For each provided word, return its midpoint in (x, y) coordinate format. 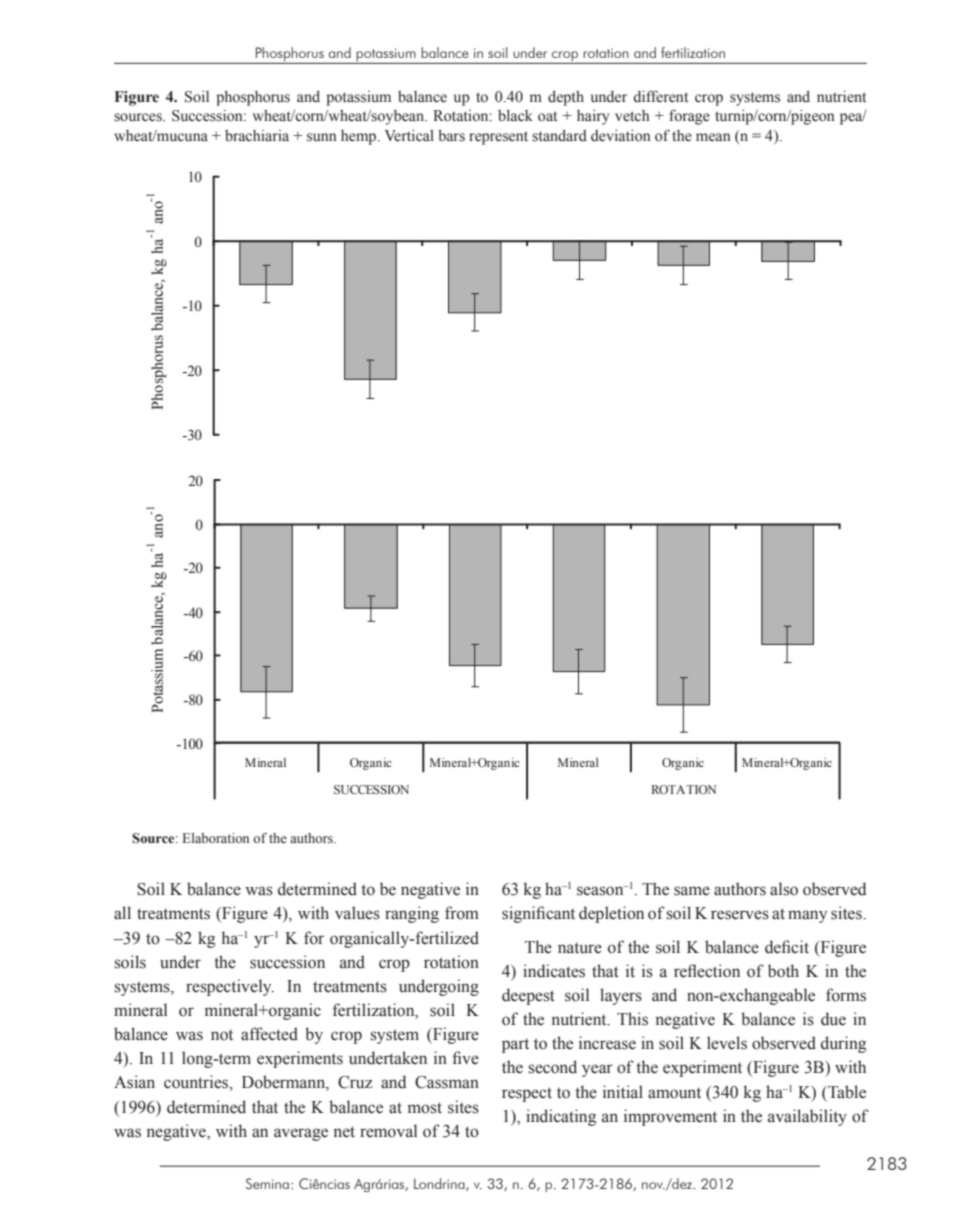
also (784, 889)
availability (807, 1117)
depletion (611, 914)
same (692, 891)
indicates (554, 971)
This (632, 1019)
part (515, 1046)
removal (388, 1131)
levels (727, 1043)
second (553, 1067)
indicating (561, 1117)
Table (846, 1092)
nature (580, 948)
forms (846, 995)
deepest (528, 996)
